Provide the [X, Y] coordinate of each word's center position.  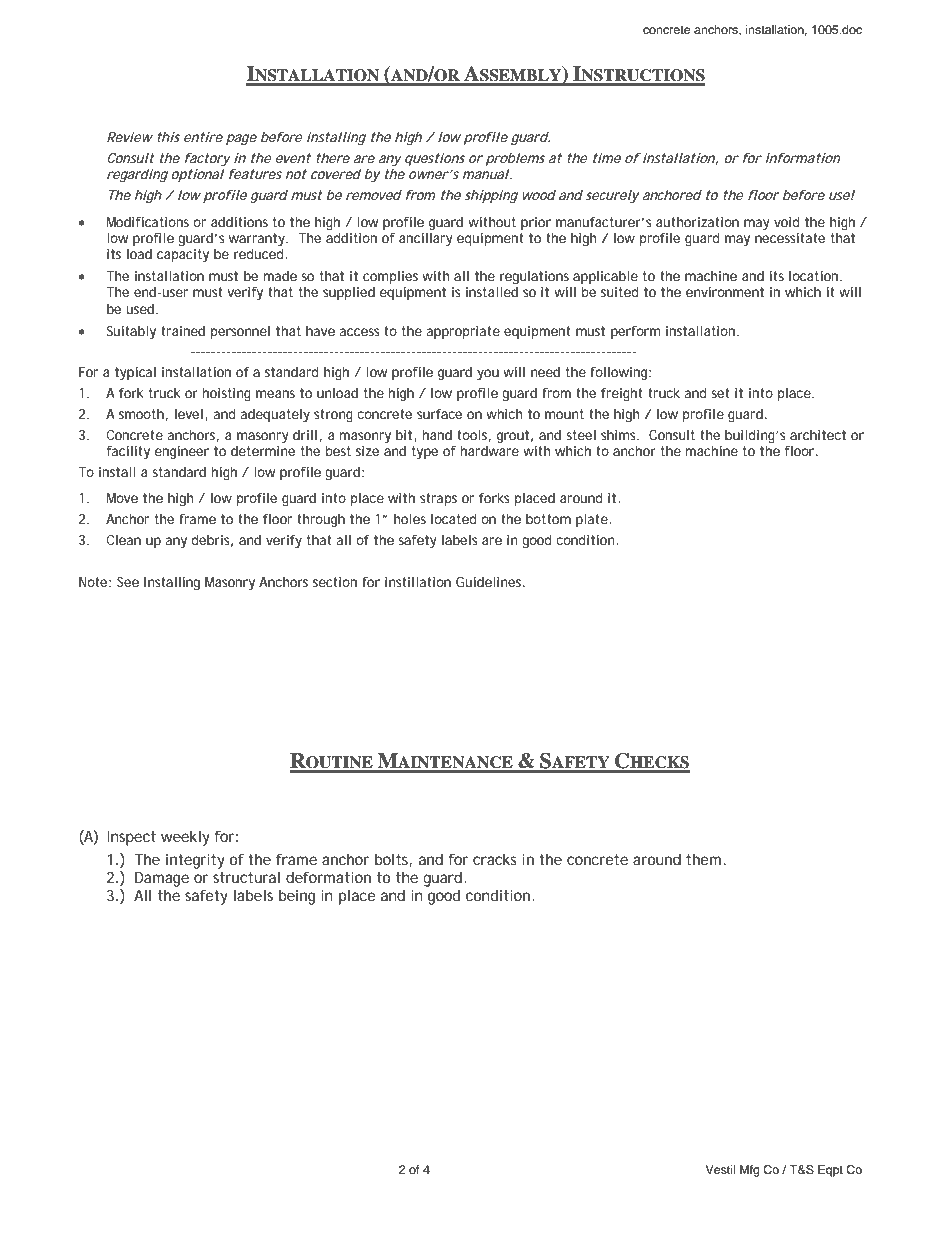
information [803, 158]
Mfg [750, 1171]
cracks [495, 859]
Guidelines [490, 582]
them [703, 859]
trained [183, 331]
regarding [137, 176]
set [720, 393]
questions [435, 159]
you [488, 375]
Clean [124, 540]
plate [592, 520]
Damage [162, 879]
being [297, 897]
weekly [185, 838]
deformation [328, 877]
